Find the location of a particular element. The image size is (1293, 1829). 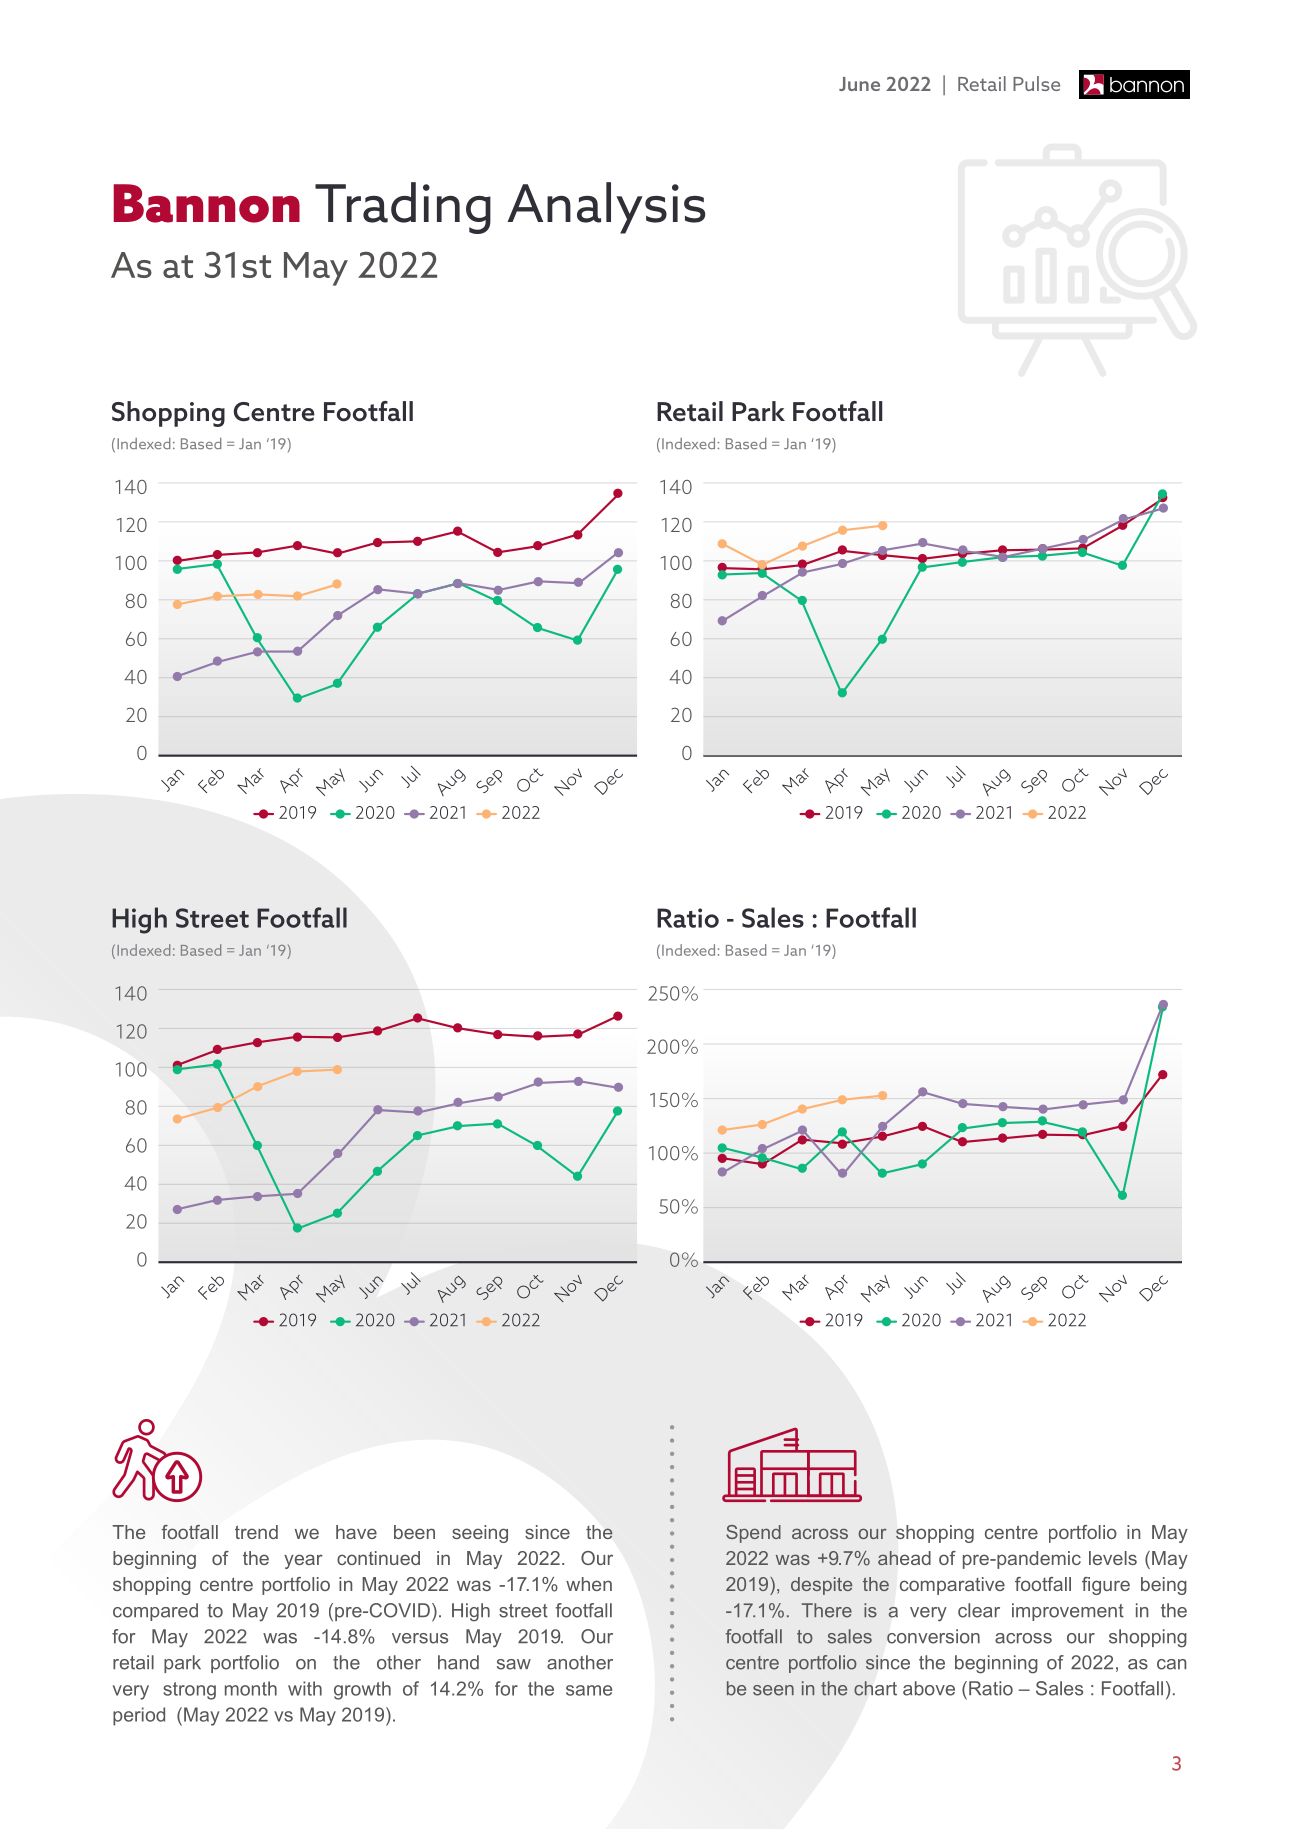

Pulse is located at coordinates (1036, 83).
